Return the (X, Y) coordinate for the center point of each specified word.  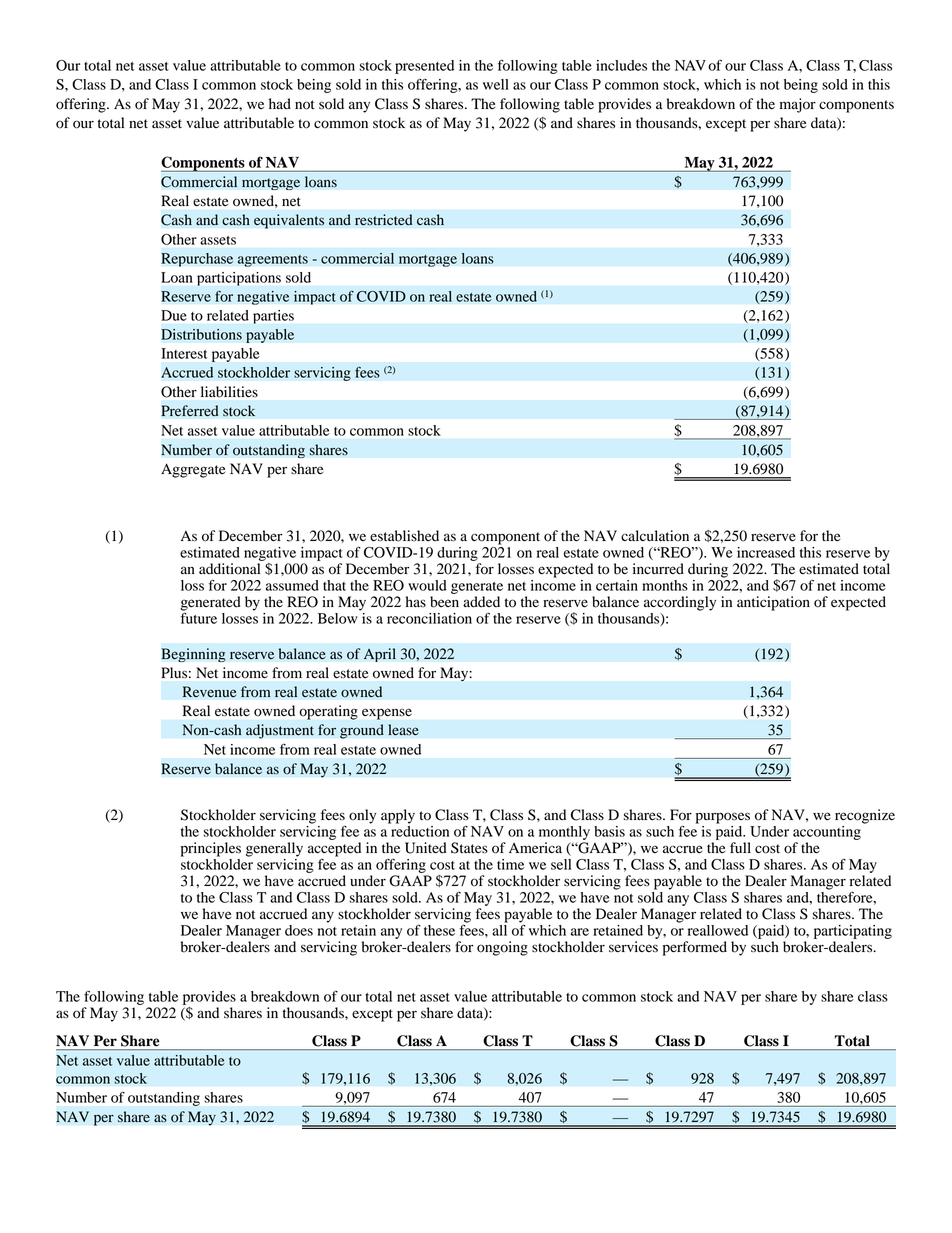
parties (273, 317)
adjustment (280, 731)
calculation (655, 536)
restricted (384, 220)
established (404, 536)
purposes (723, 818)
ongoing (502, 948)
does (299, 930)
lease (403, 730)
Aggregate (193, 470)
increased (766, 552)
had (280, 104)
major (798, 105)
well (496, 84)
